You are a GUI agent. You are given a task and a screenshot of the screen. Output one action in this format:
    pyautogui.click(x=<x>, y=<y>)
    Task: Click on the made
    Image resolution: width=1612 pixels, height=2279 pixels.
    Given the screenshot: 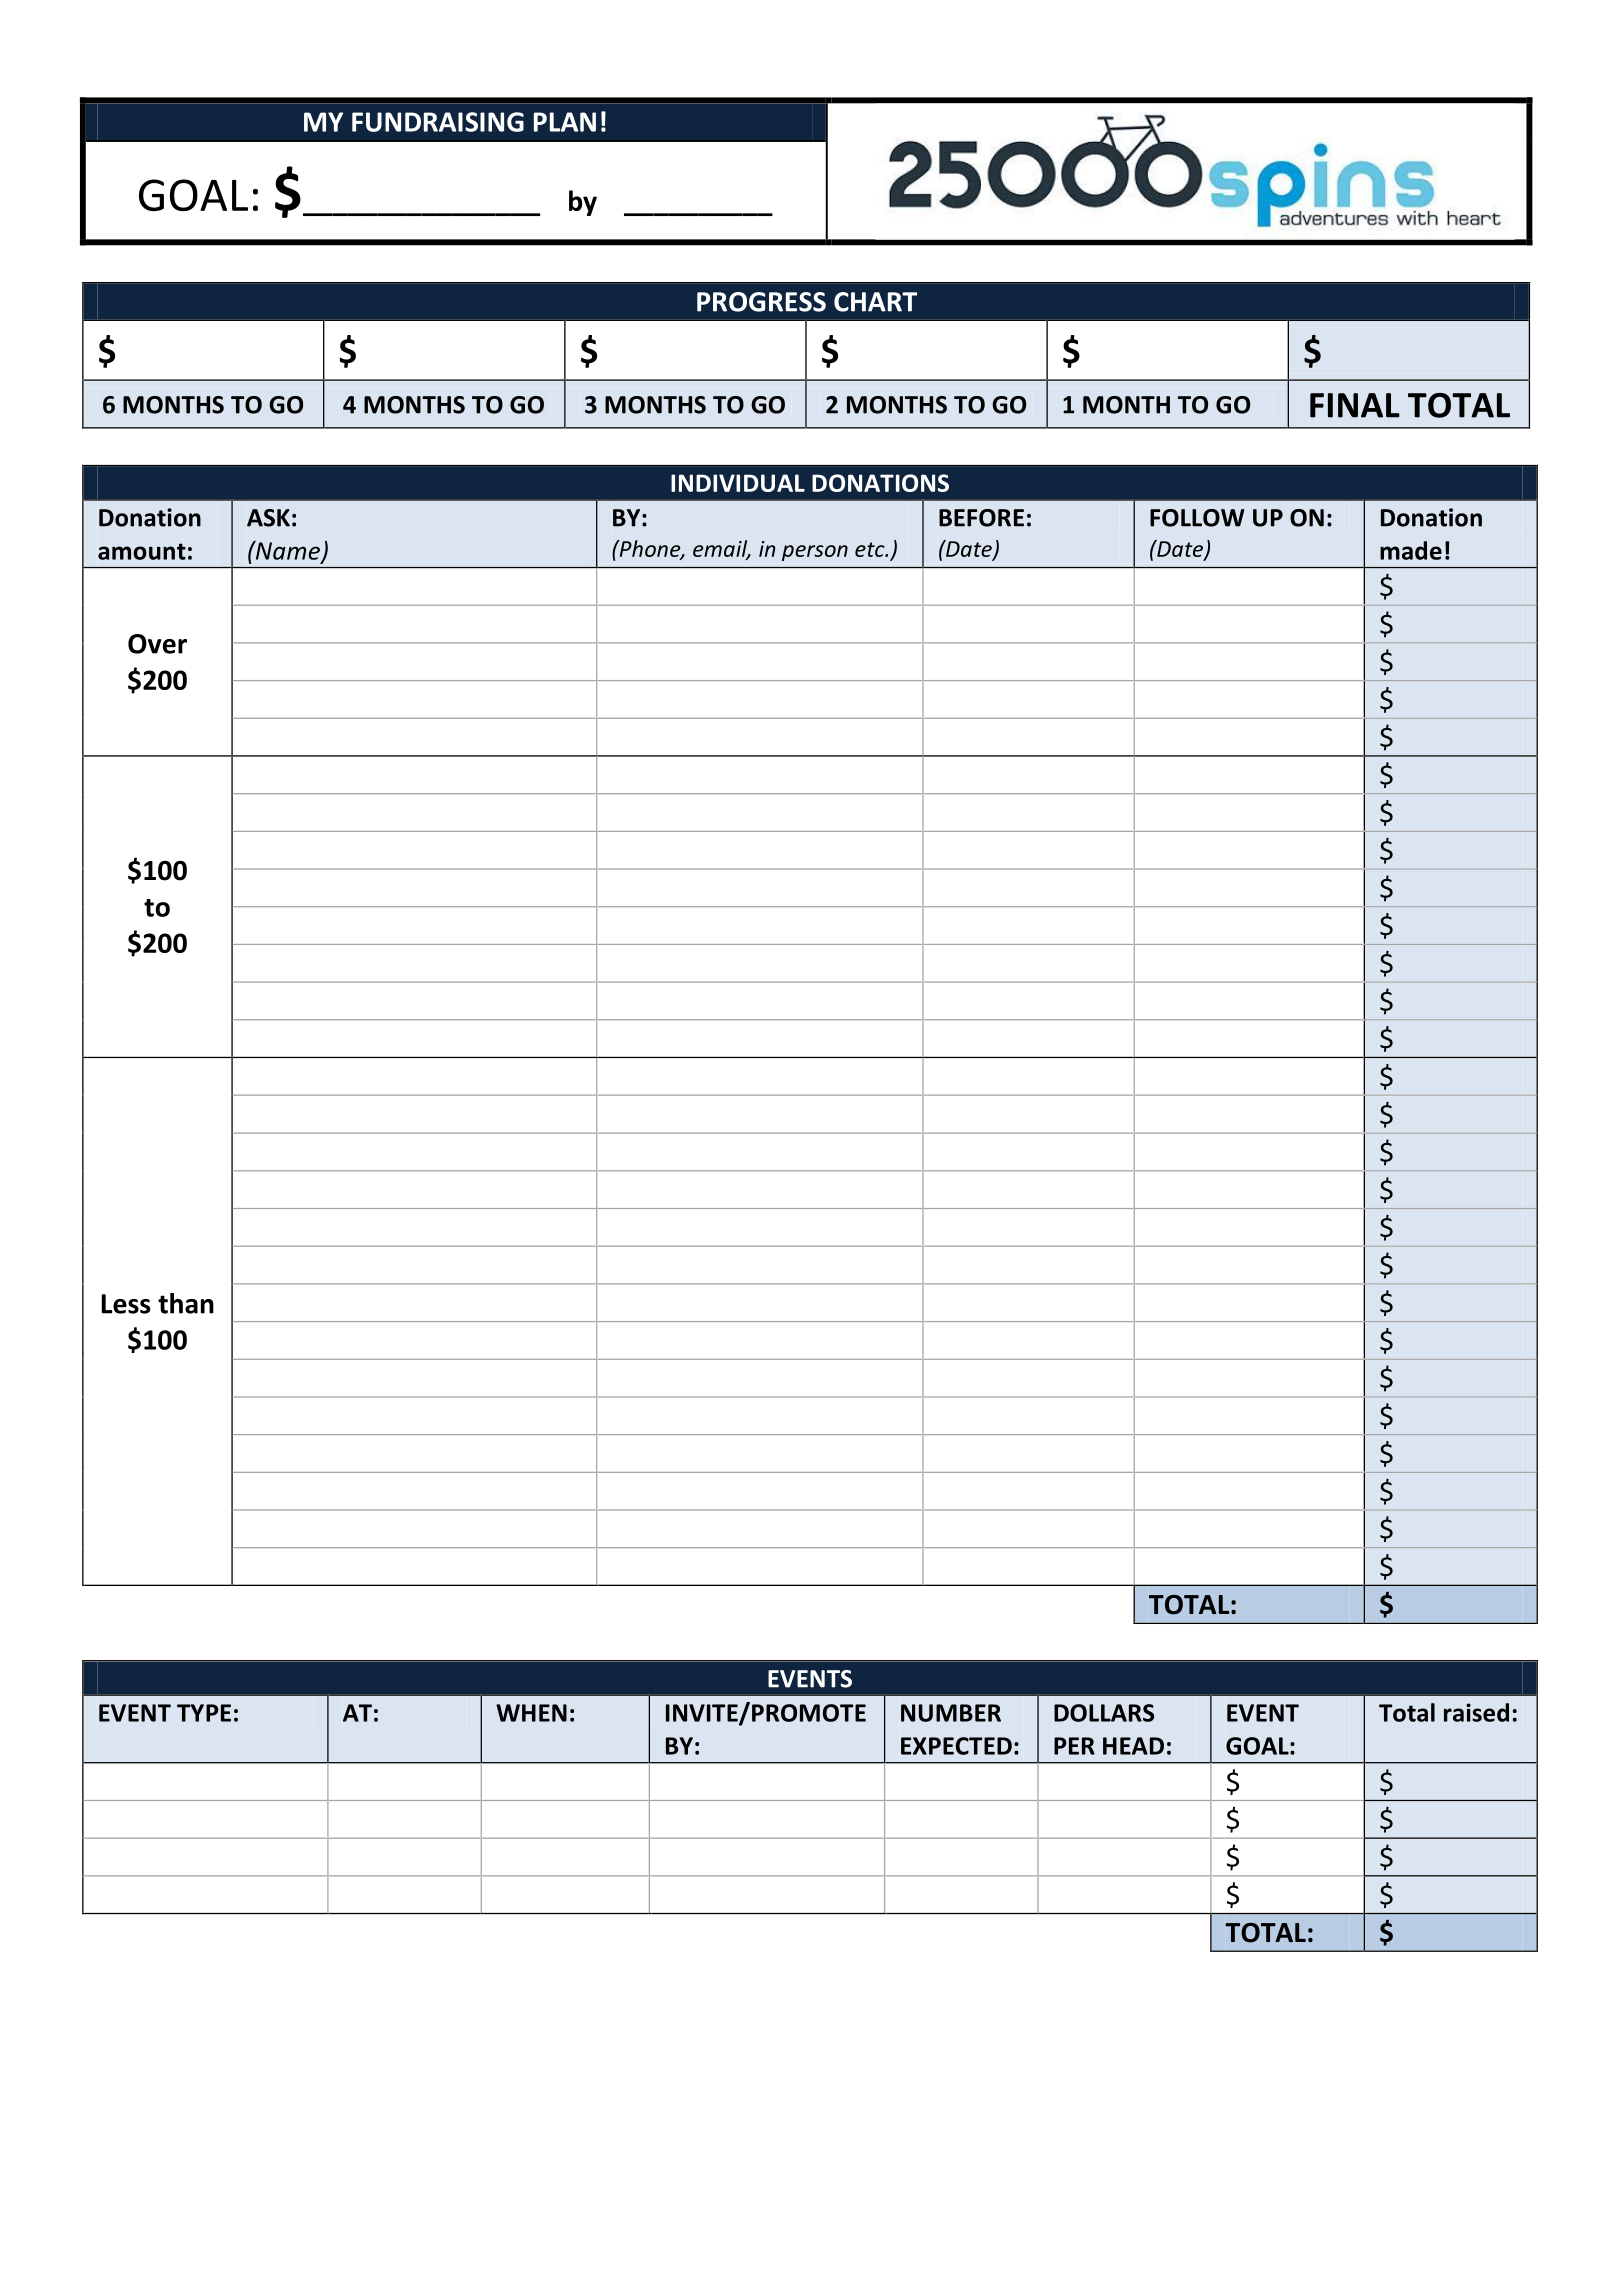 What is the action you would take?
    pyautogui.click(x=1411, y=550)
